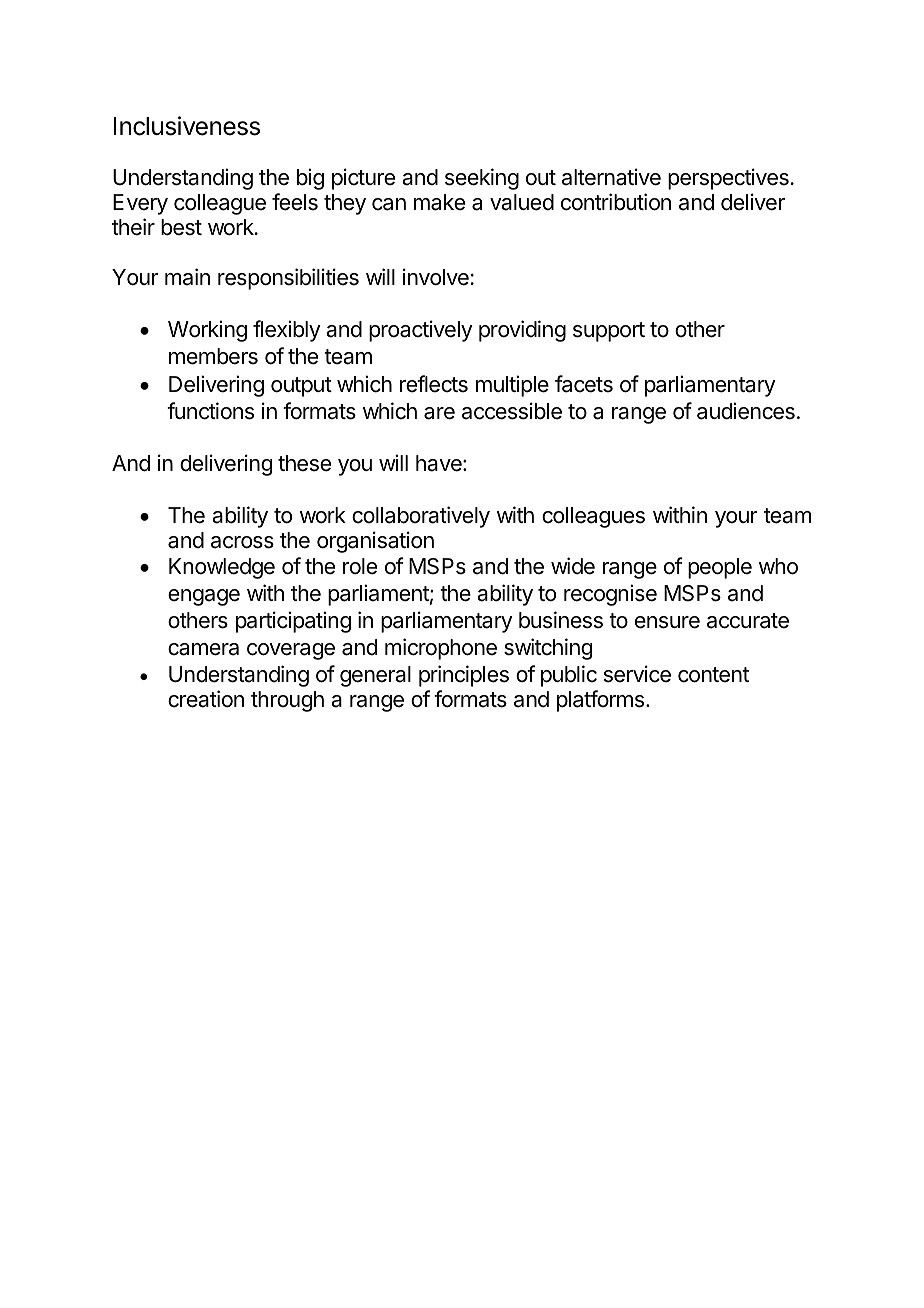 This page has height=1308, width=924. I want to click on seeking, so click(482, 179).
